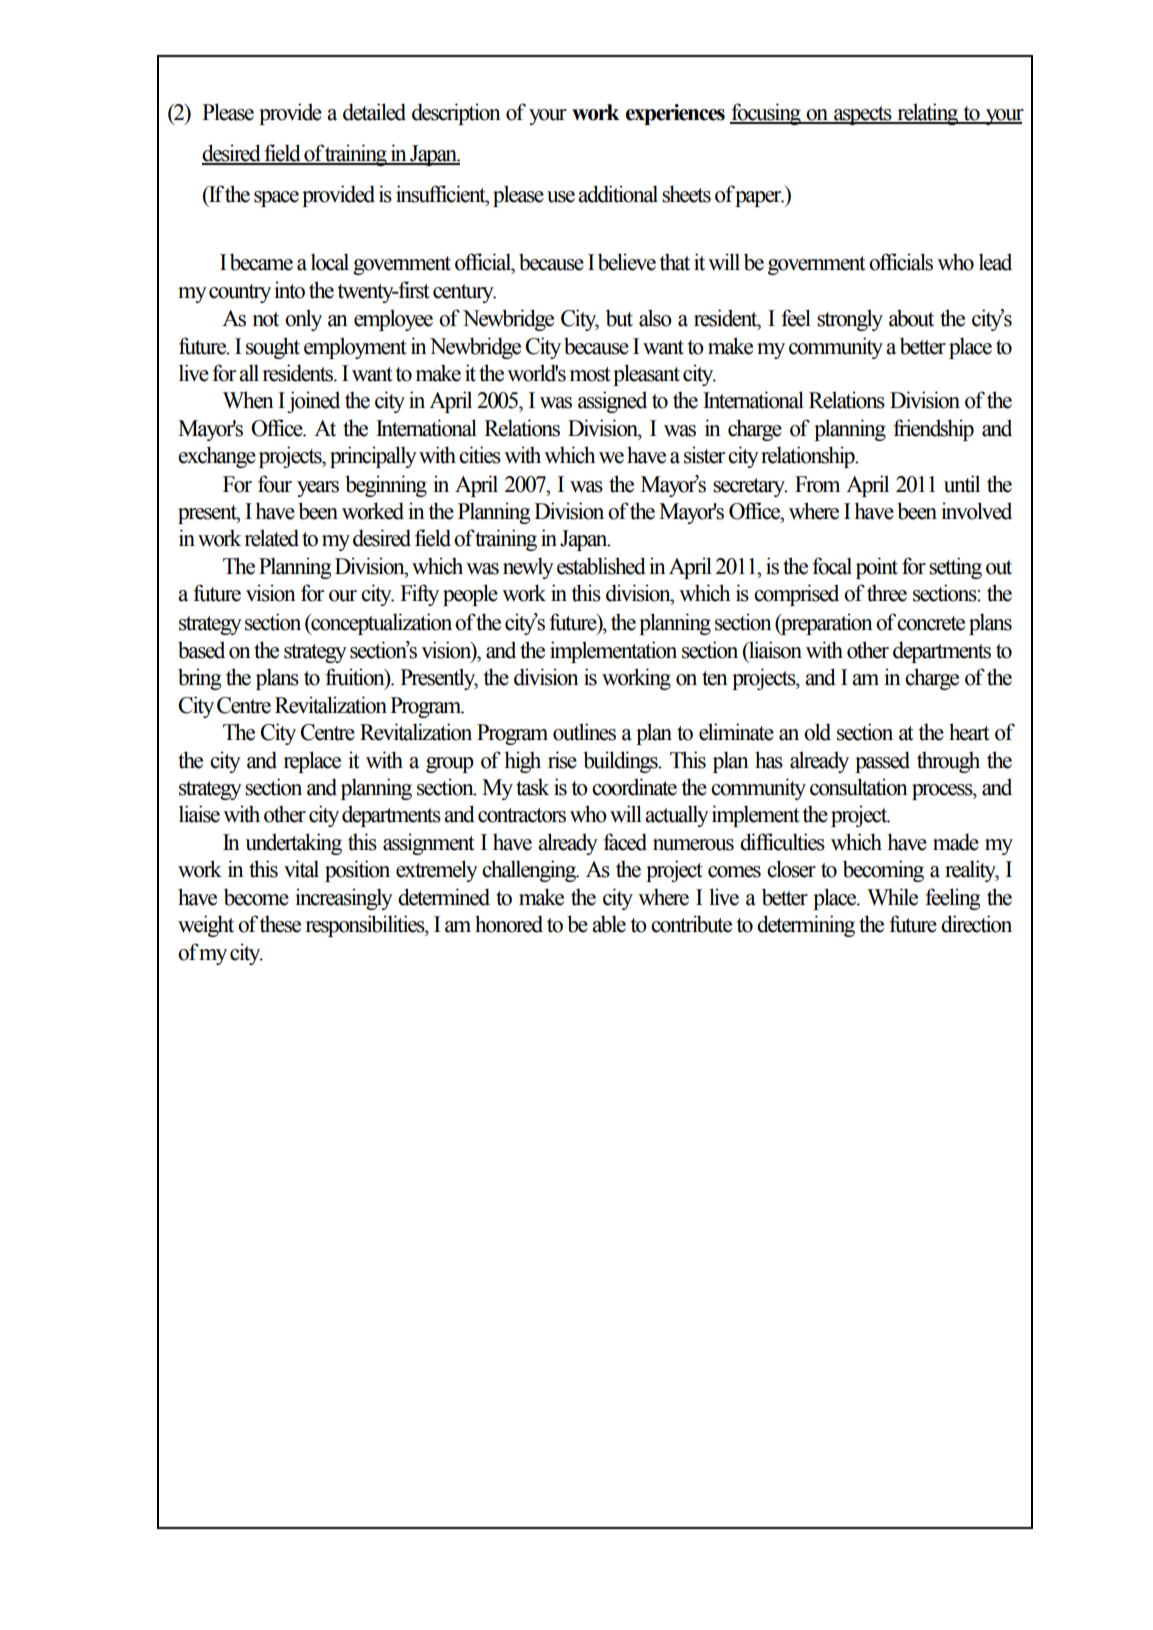  Describe the element at coordinates (613, 652) in the screenshot. I see `implementation` at that location.
